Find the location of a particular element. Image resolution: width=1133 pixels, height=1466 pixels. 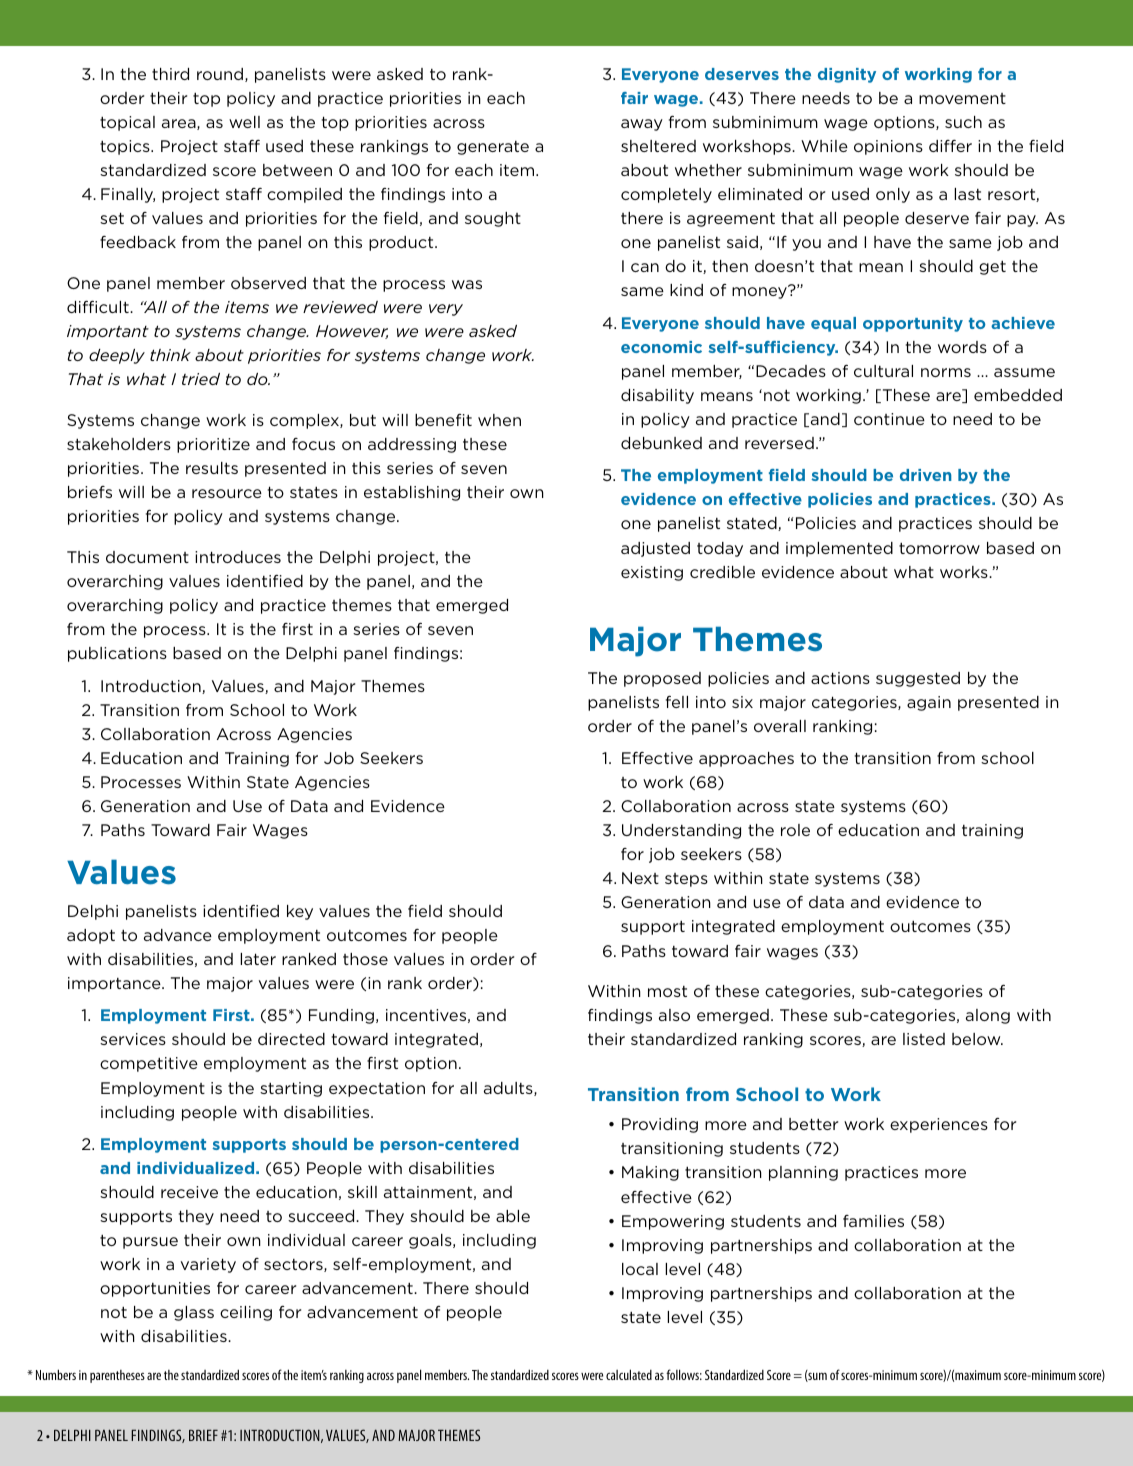

glass is located at coordinates (194, 1313).
